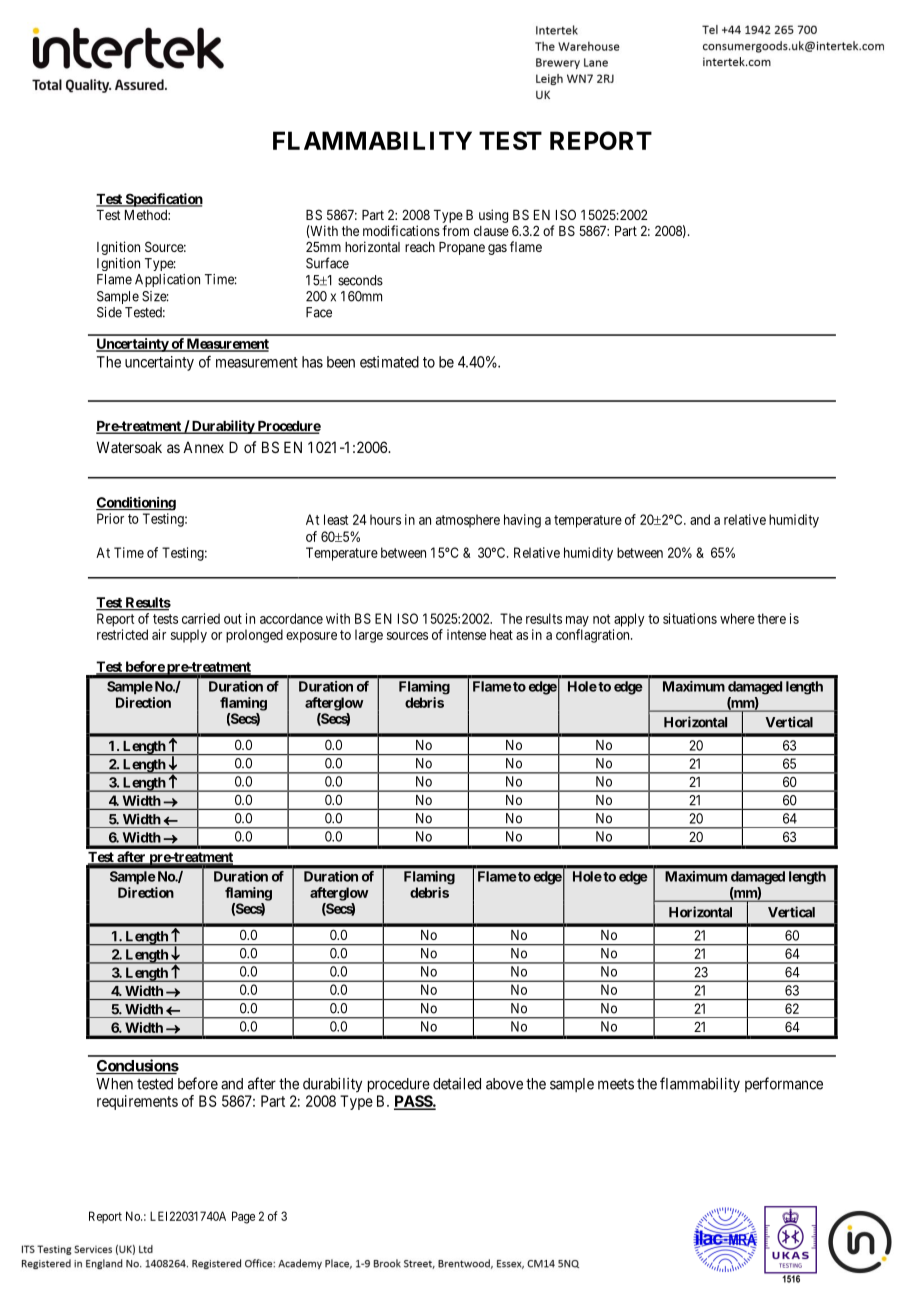 The height and width of the document is (1307, 924). What do you see at coordinates (497, 249) in the document?
I see `gas` at bounding box center [497, 249].
